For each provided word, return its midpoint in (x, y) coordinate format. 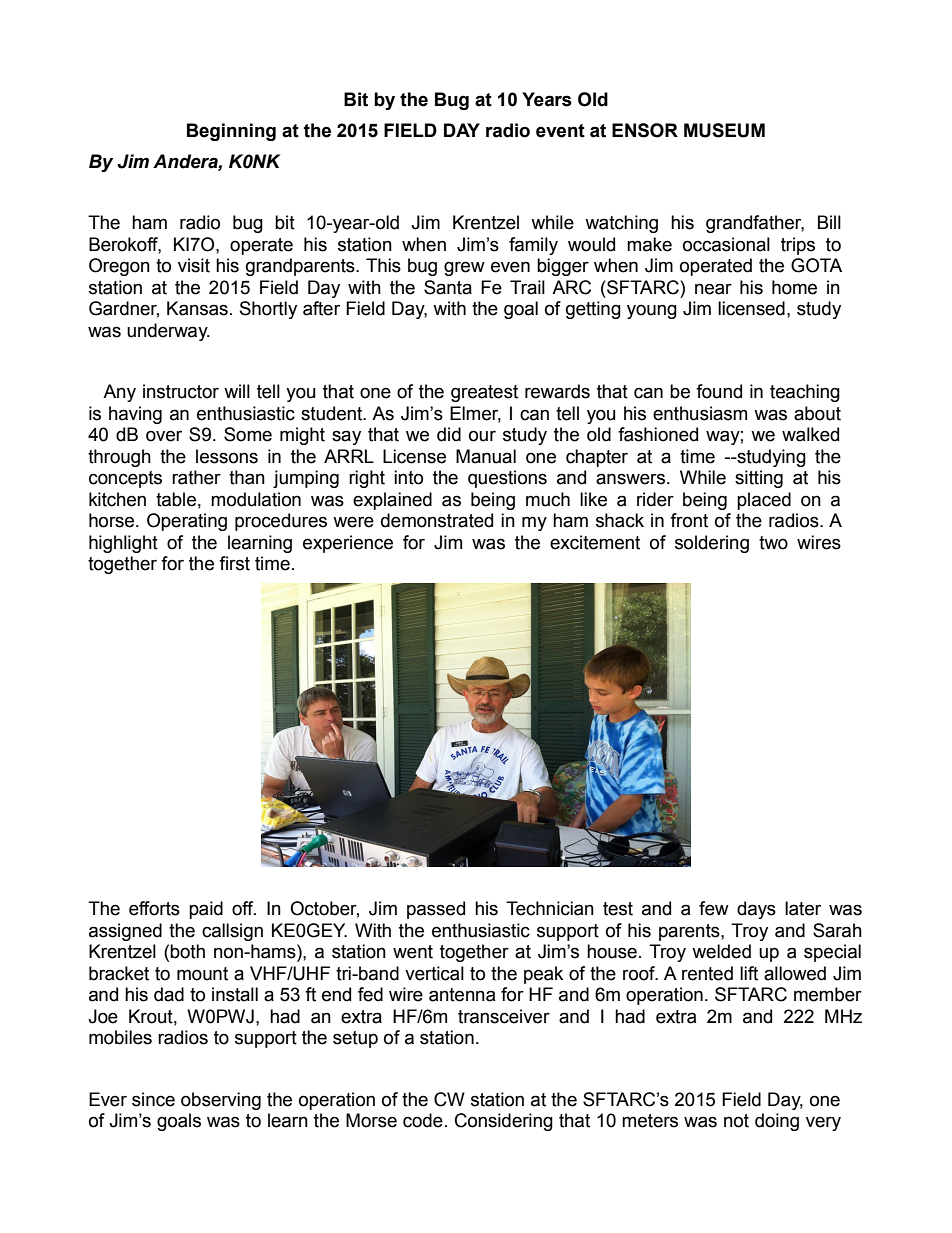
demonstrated (437, 520)
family (533, 246)
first (234, 563)
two (773, 543)
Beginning (231, 132)
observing (221, 1101)
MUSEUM (724, 130)
